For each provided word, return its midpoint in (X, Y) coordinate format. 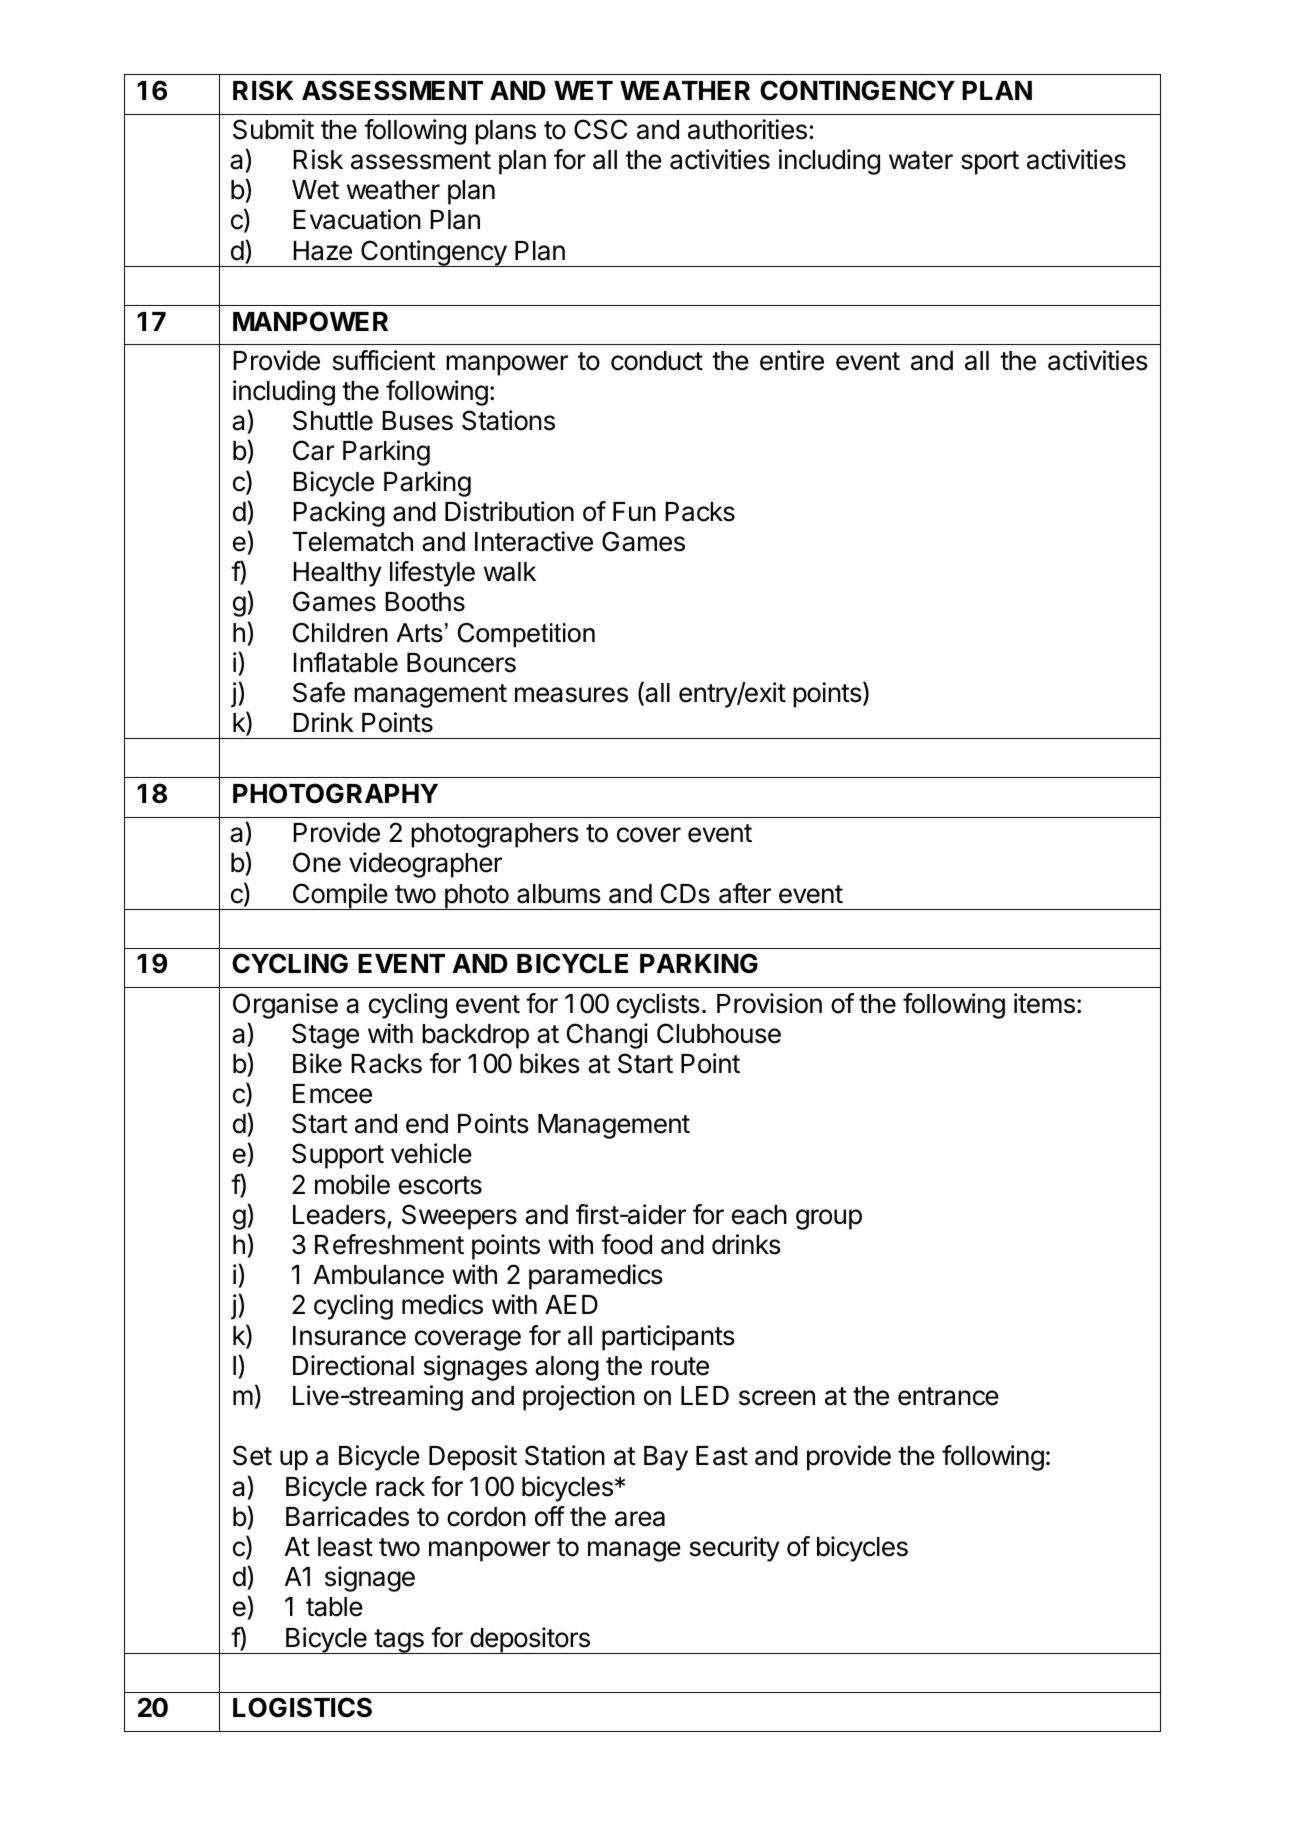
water (921, 160)
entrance (948, 1396)
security (735, 1549)
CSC (600, 129)
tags (399, 1641)
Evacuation (357, 219)
